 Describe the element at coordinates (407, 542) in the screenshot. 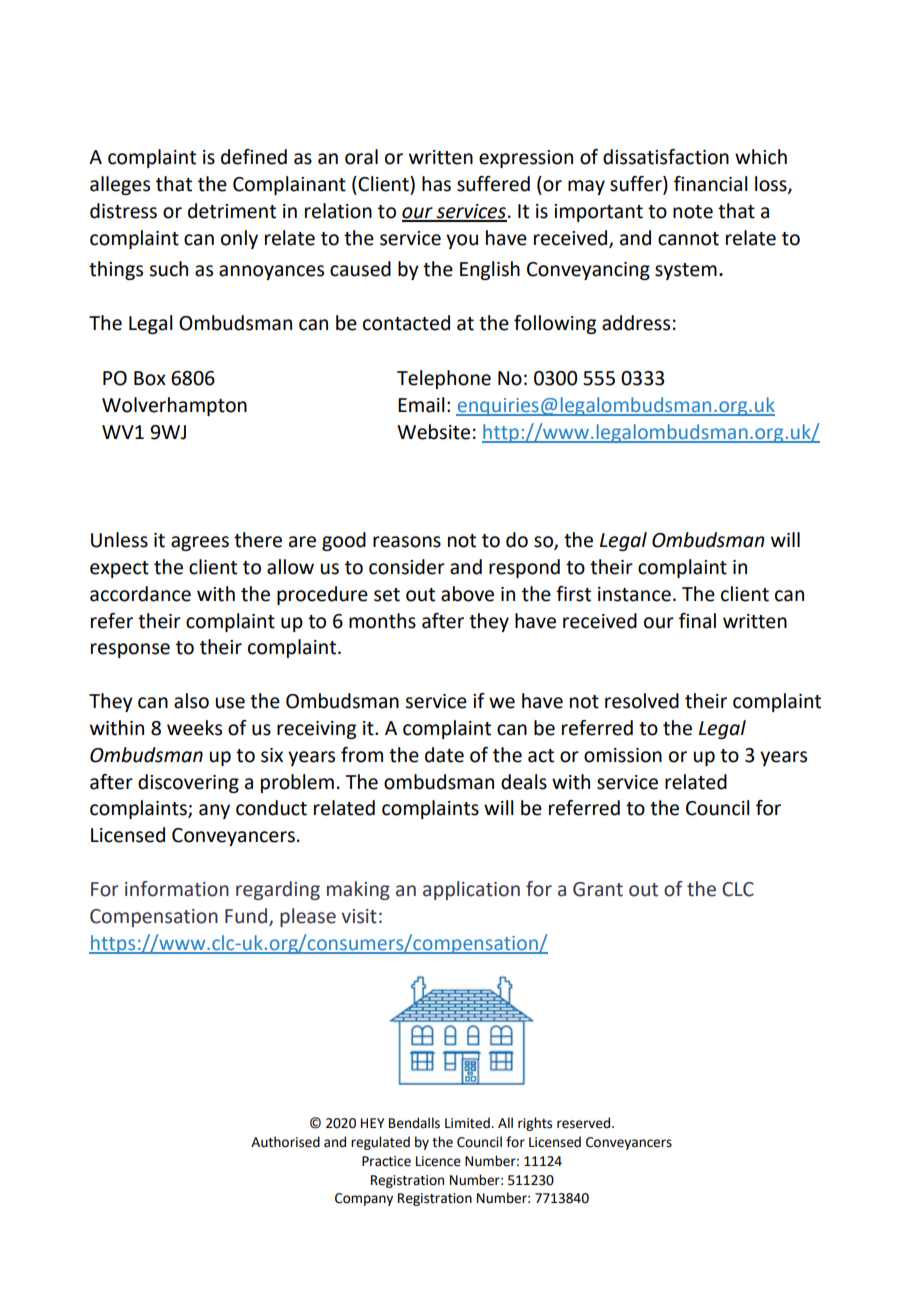

I see `reasons` at that location.
